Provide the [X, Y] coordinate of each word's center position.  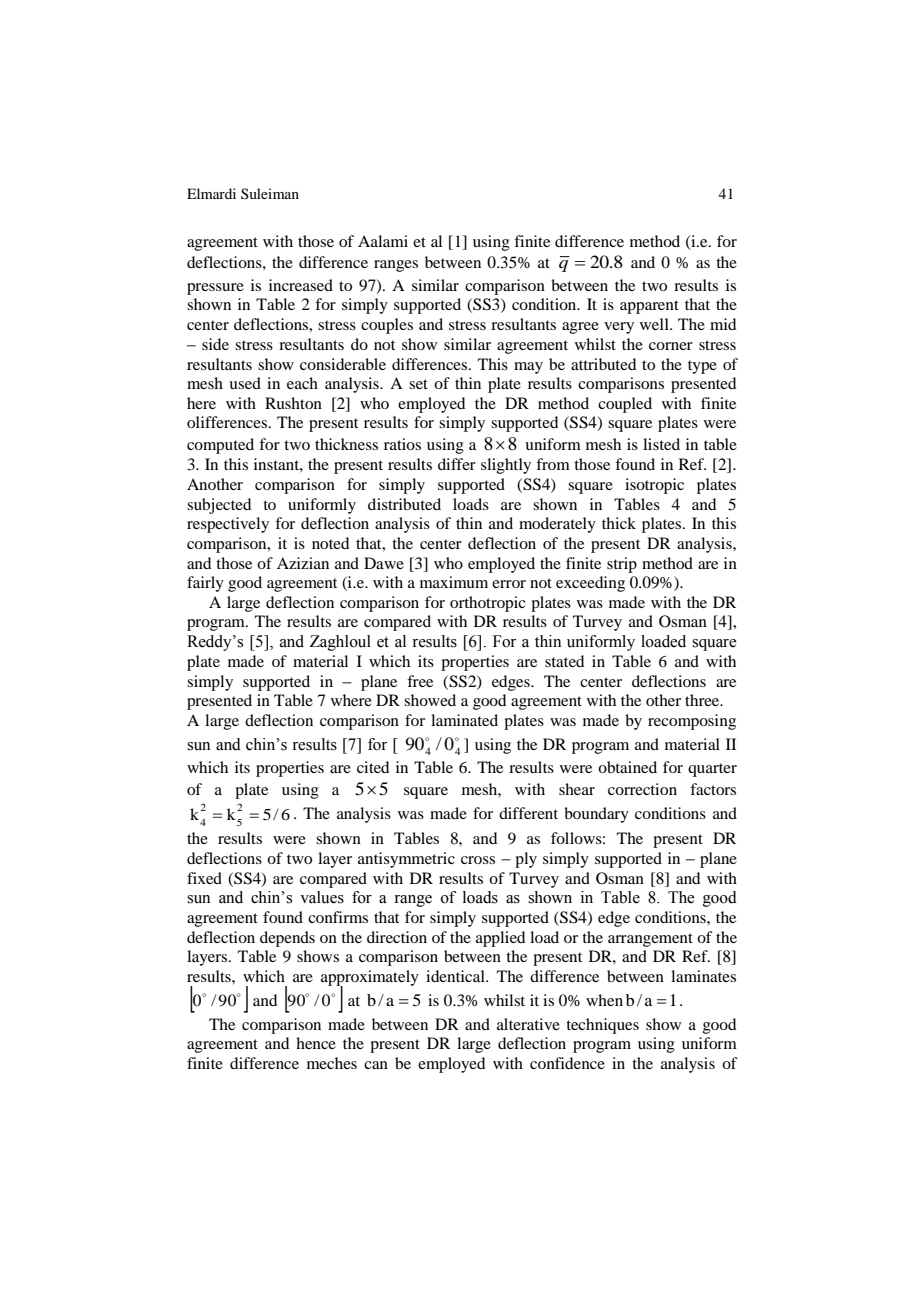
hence [316, 1043]
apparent [649, 307]
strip [622, 565]
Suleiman [270, 193]
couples [387, 326]
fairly [205, 584]
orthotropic [487, 604]
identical [456, 976]
